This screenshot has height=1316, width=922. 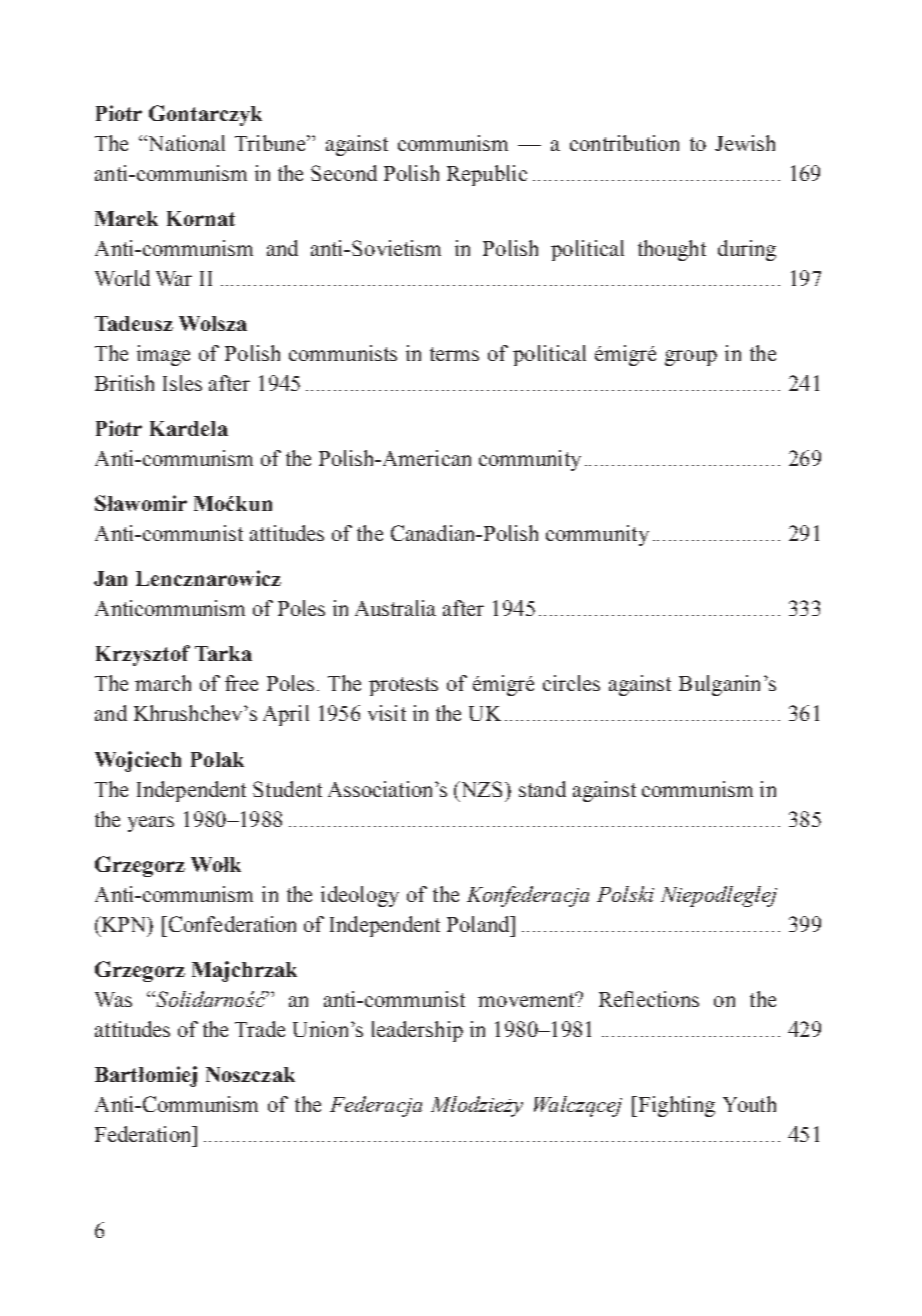 What do you see at coordinates (143, 655) in the screenshot?
I see `Krzysztof` at bounding box center [143, 655].
